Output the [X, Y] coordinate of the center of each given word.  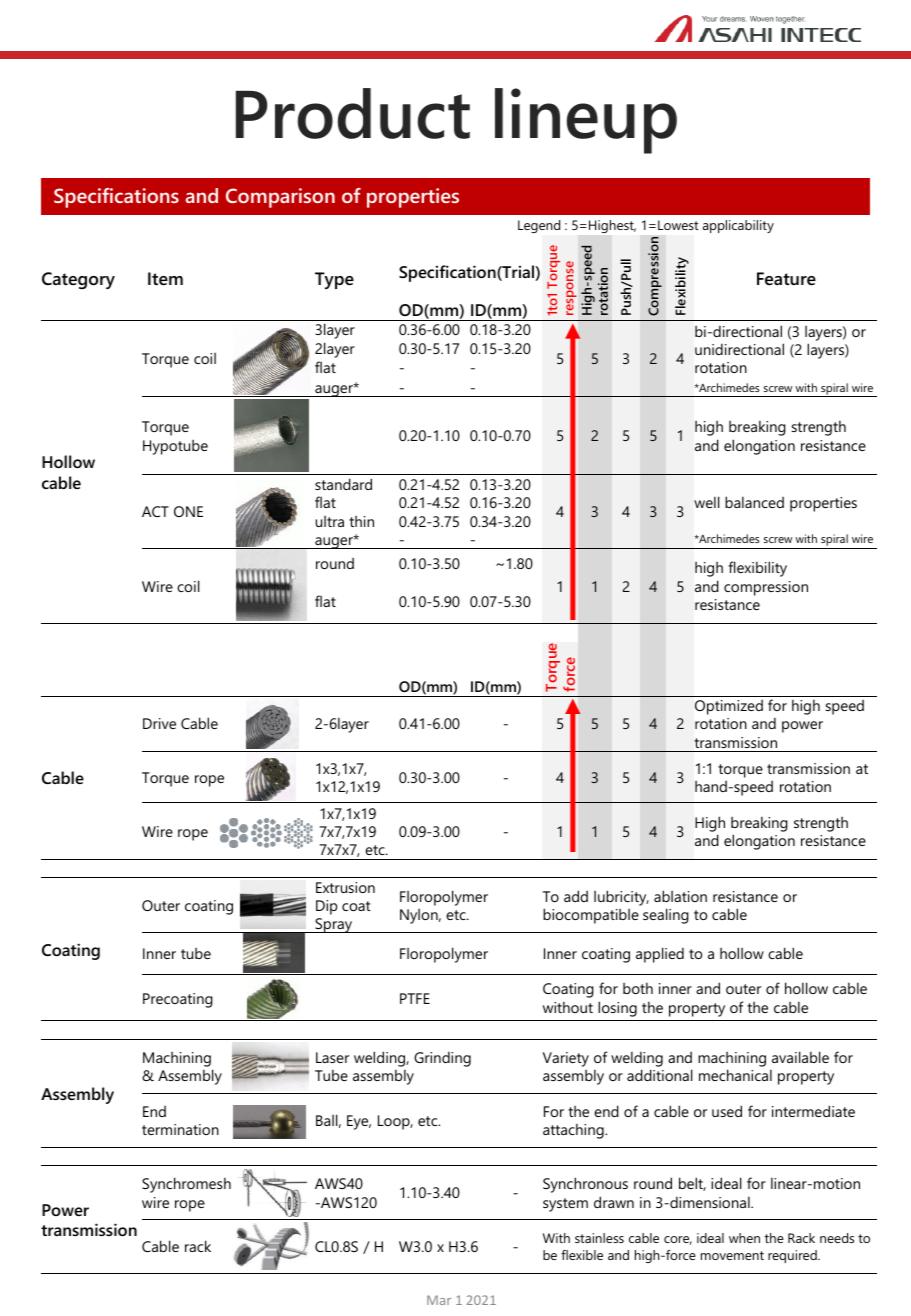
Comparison [280, 198]
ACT [155, 511]
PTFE [415, 998]
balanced [754, 502]
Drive [159, 723]
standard [343, 484]
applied [660, 955]
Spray [334, 925]
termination [180, 1129]
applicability [738, 226]
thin [361, 521]
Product [353, 113]
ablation [680, 896]
